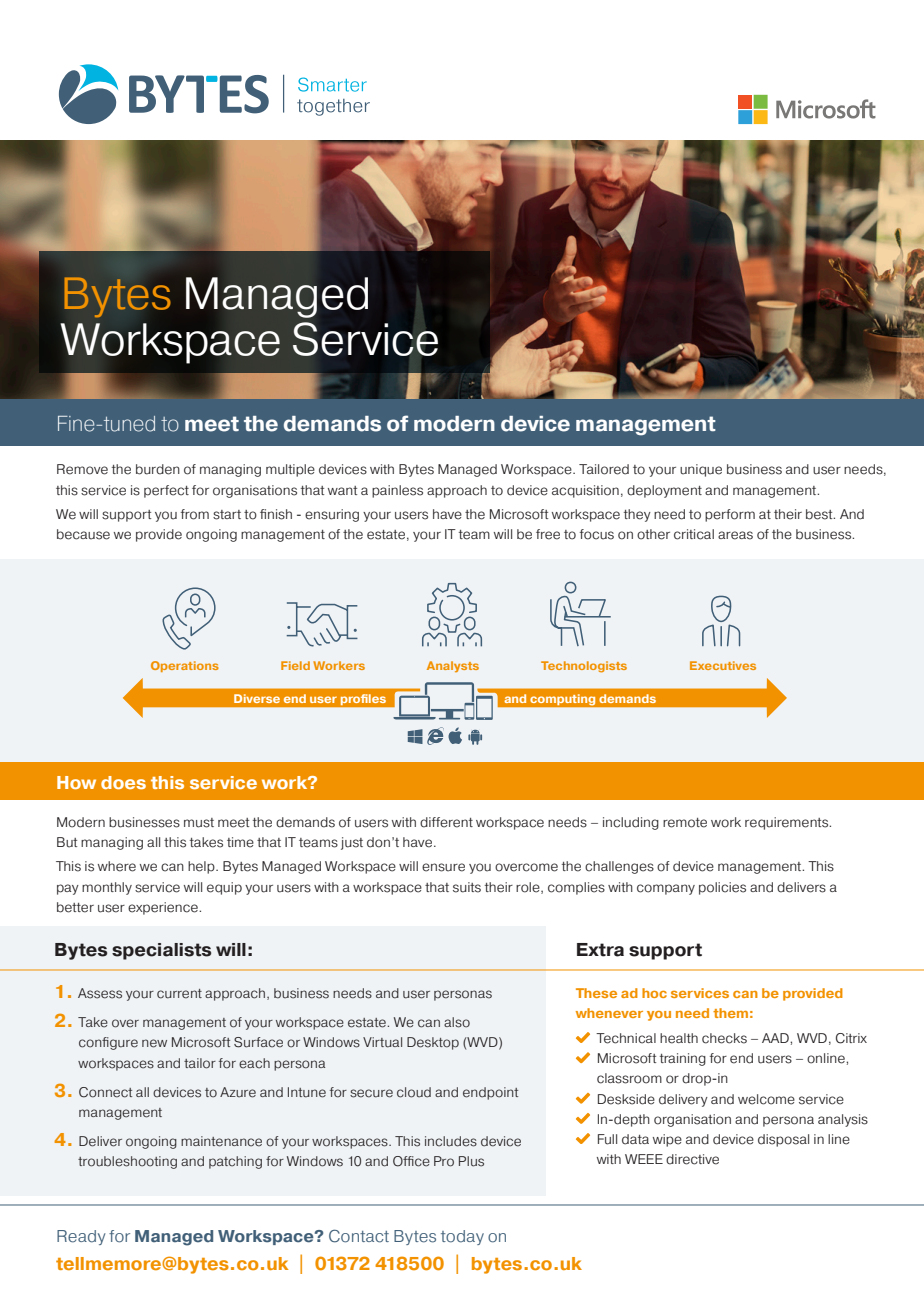 Image resolution: width=924 pixels, height=1308 pixels. What do you see at coordinates (81, 1237) in the image?
I see `Ready` at bounding box center [81, 1237].
